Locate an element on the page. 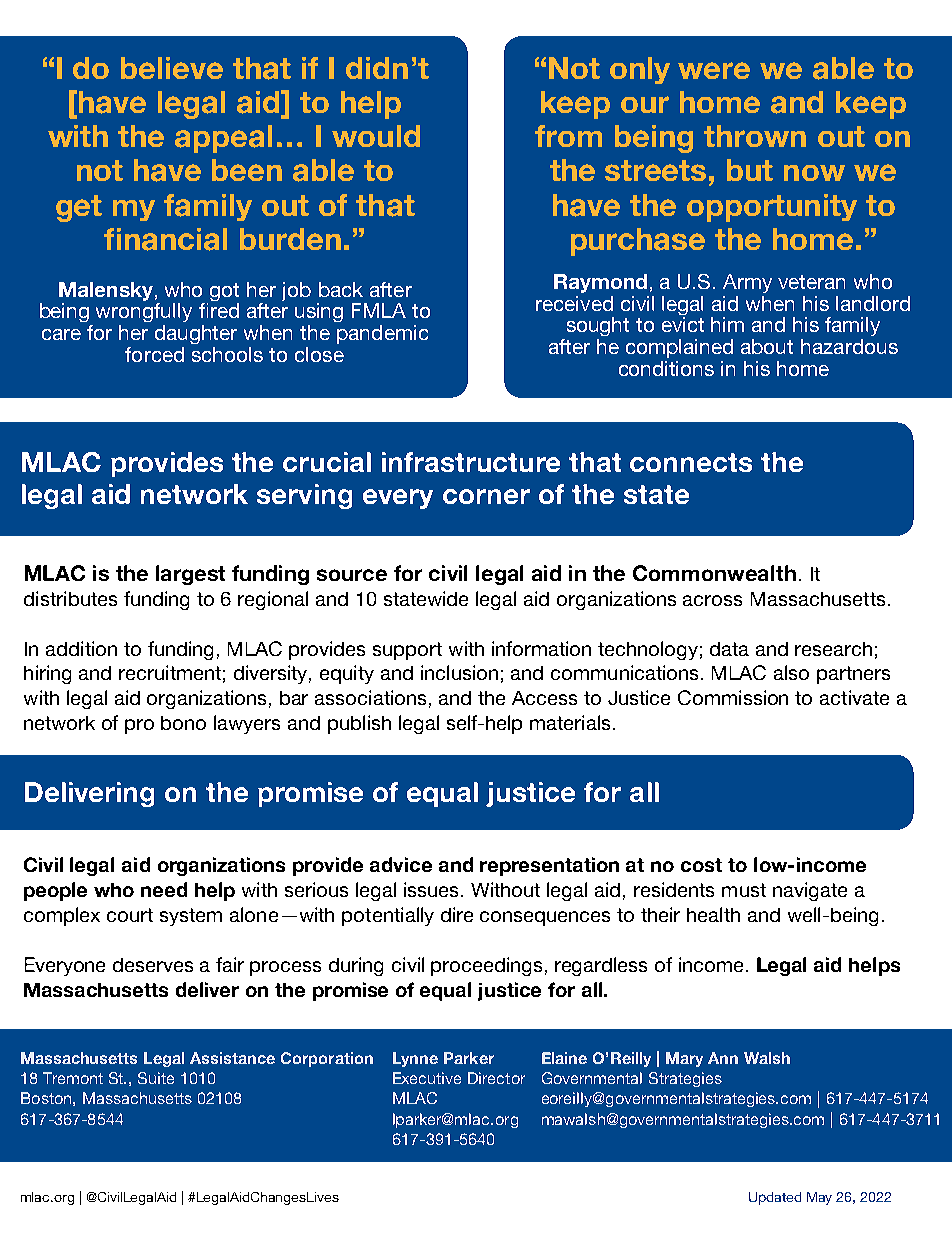  would is located at coordinates (376, 136).
